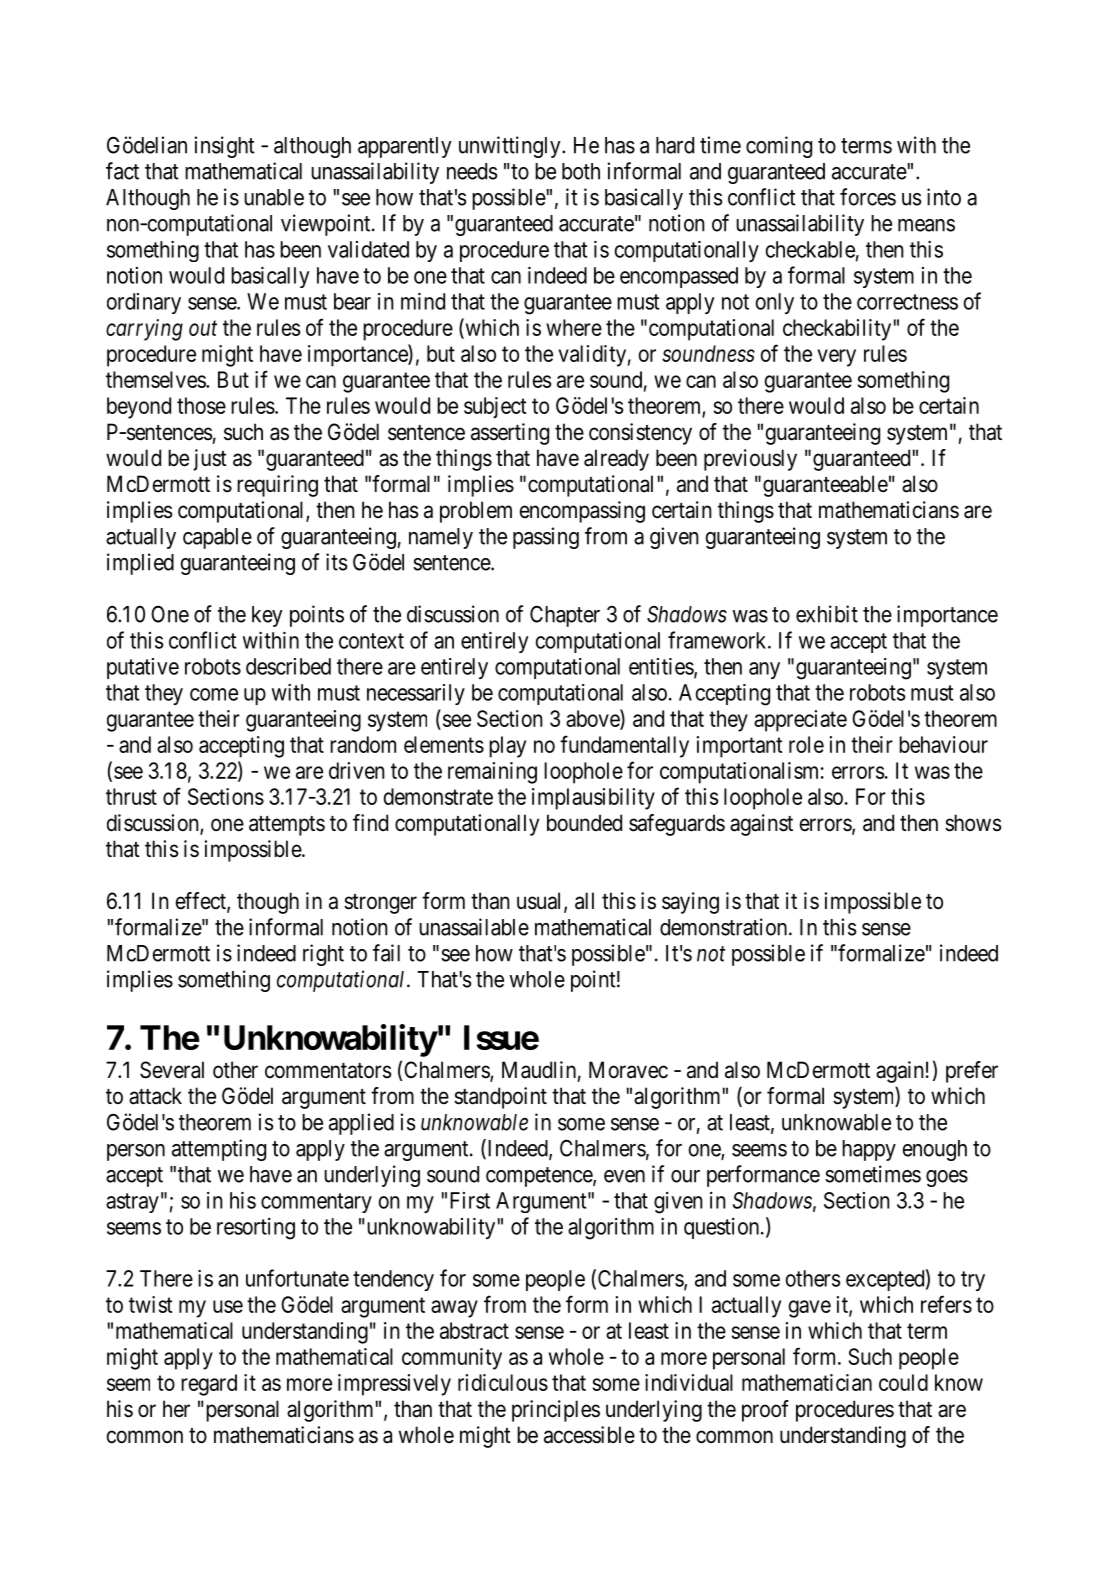 This image has height=1570, width=1110. I want to click on just, so click(210, 460).
